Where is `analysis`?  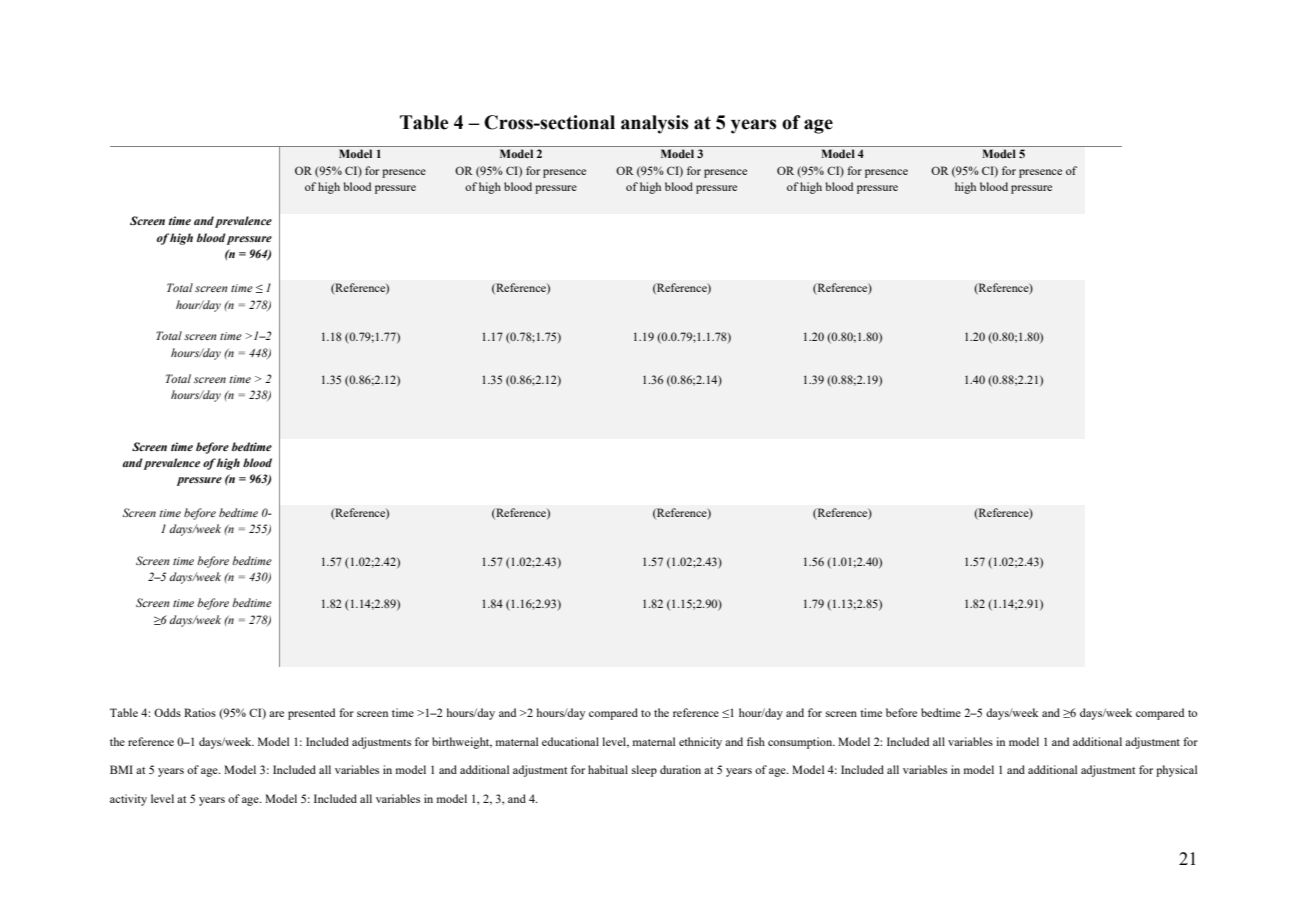 analysis is located at coordinates (655, 124).
